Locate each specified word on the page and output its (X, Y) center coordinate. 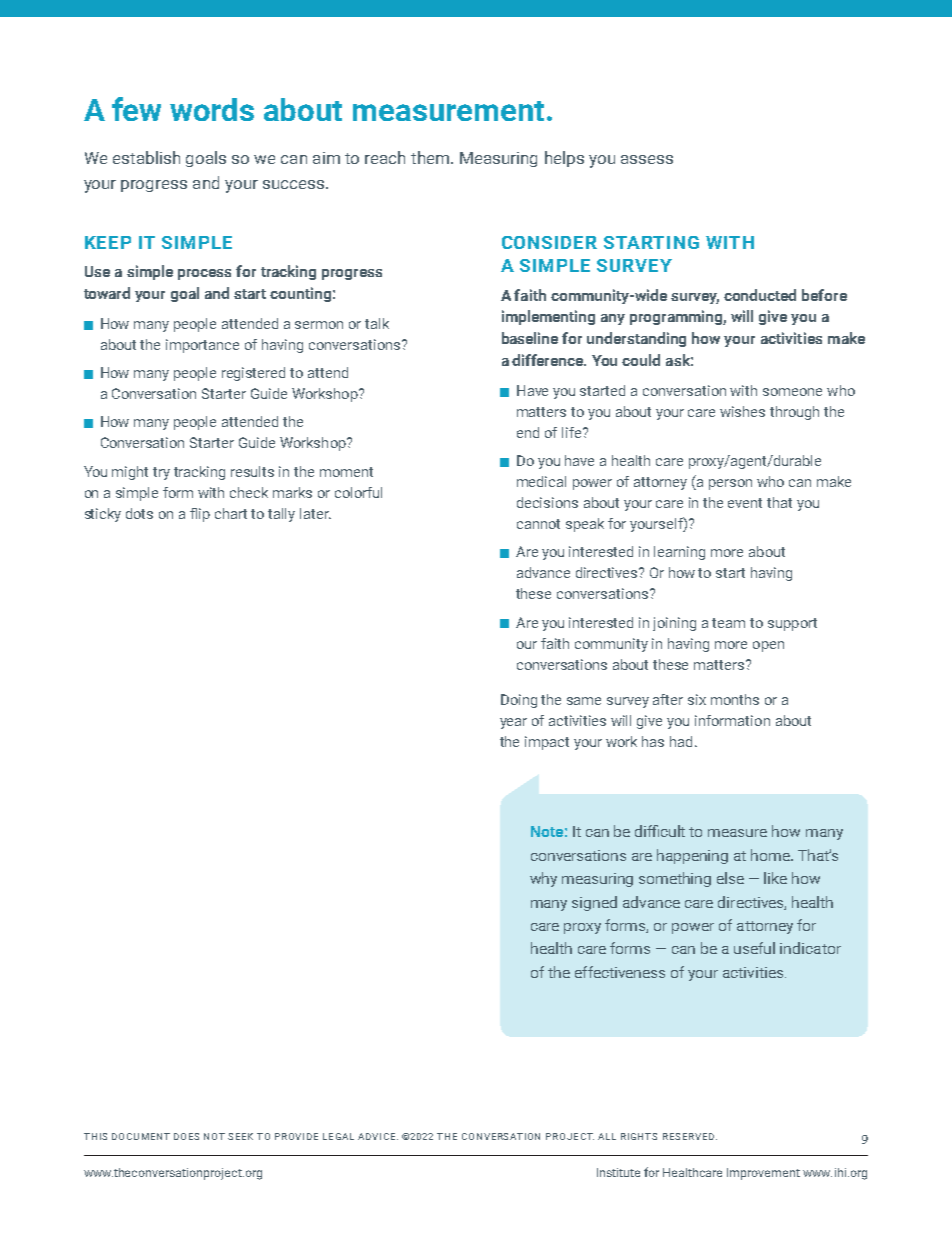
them (430, 157)
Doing (519, 701)
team (728, 623)
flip (200, 515)
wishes (742, 411)
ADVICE (378, 1136)
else (730, 878)
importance (202, 346)
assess (647, 159)
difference (549, 360)
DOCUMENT (141, 1136)
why (543, 879)
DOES (186, 1136)
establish (146, 157)
